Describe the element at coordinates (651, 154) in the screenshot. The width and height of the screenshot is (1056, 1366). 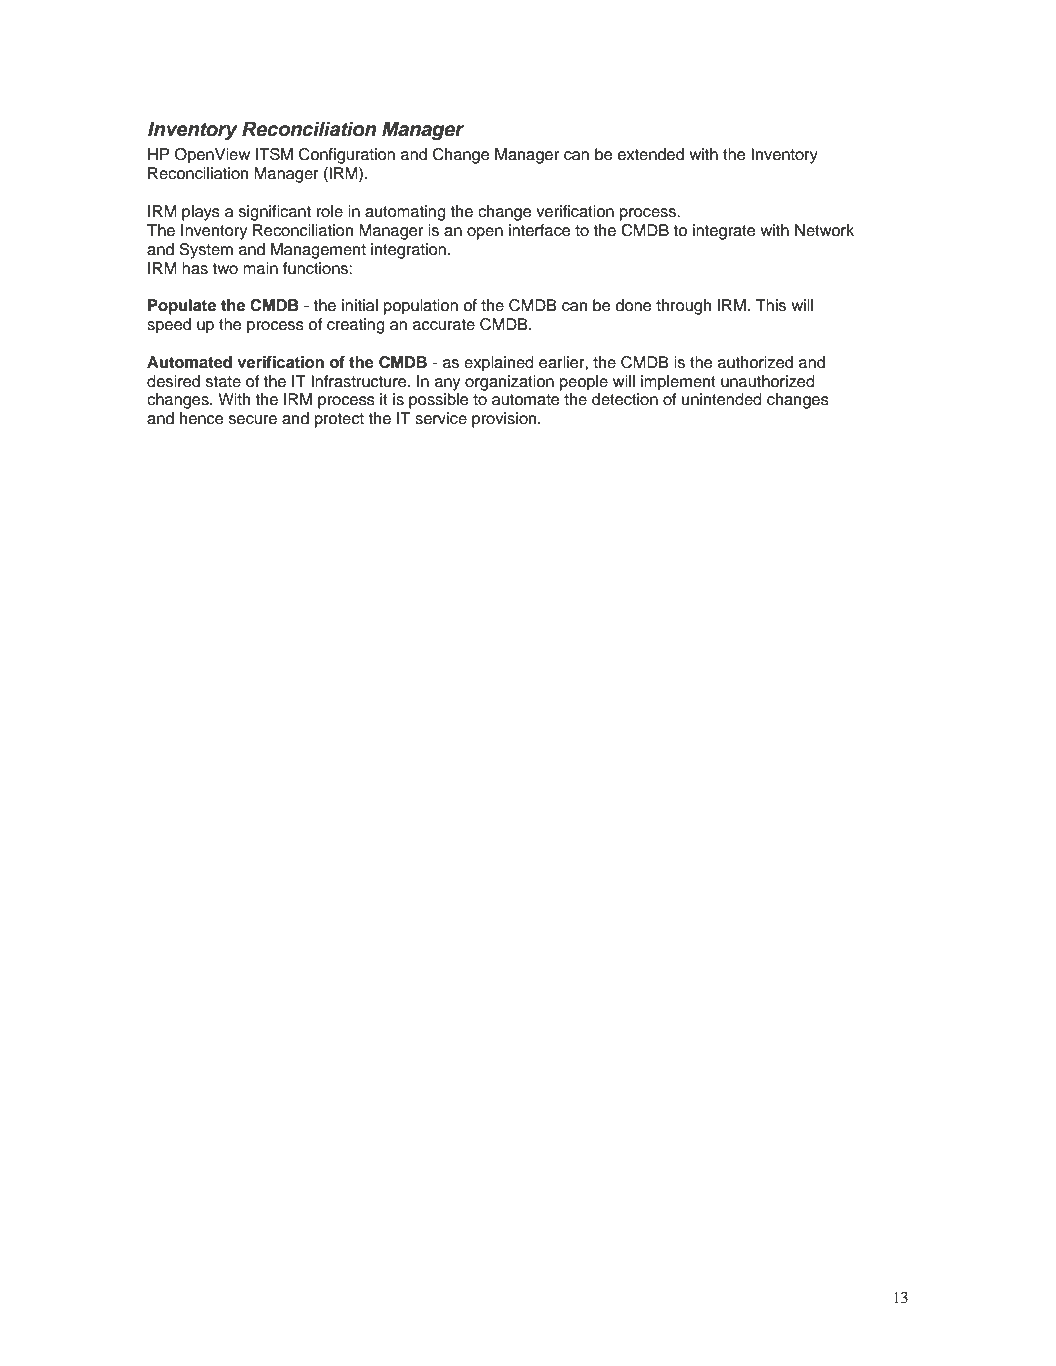
I see `extended` at that location.
